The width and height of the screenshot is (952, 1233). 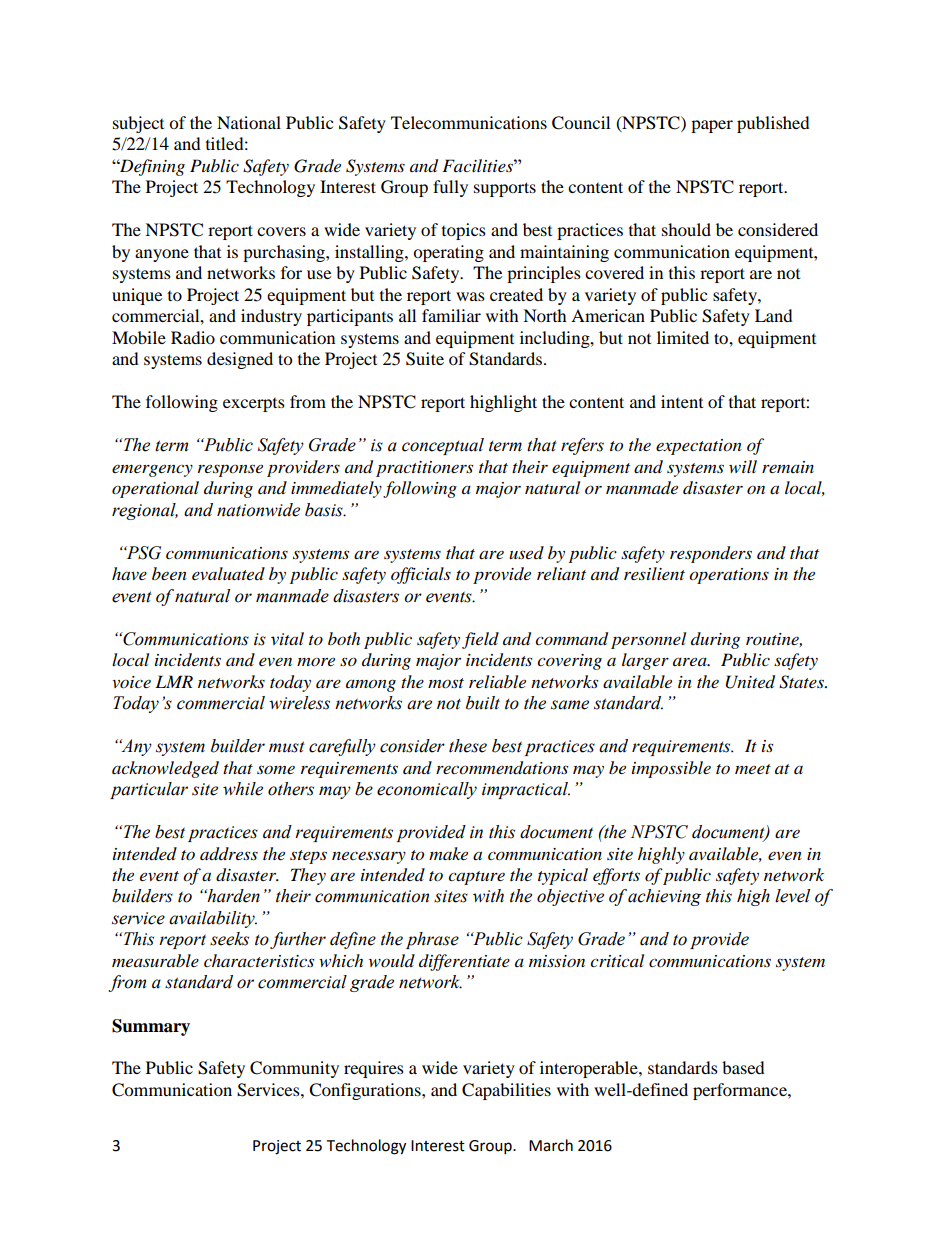 I want to click on Community, so click(x=294, y=1069).
